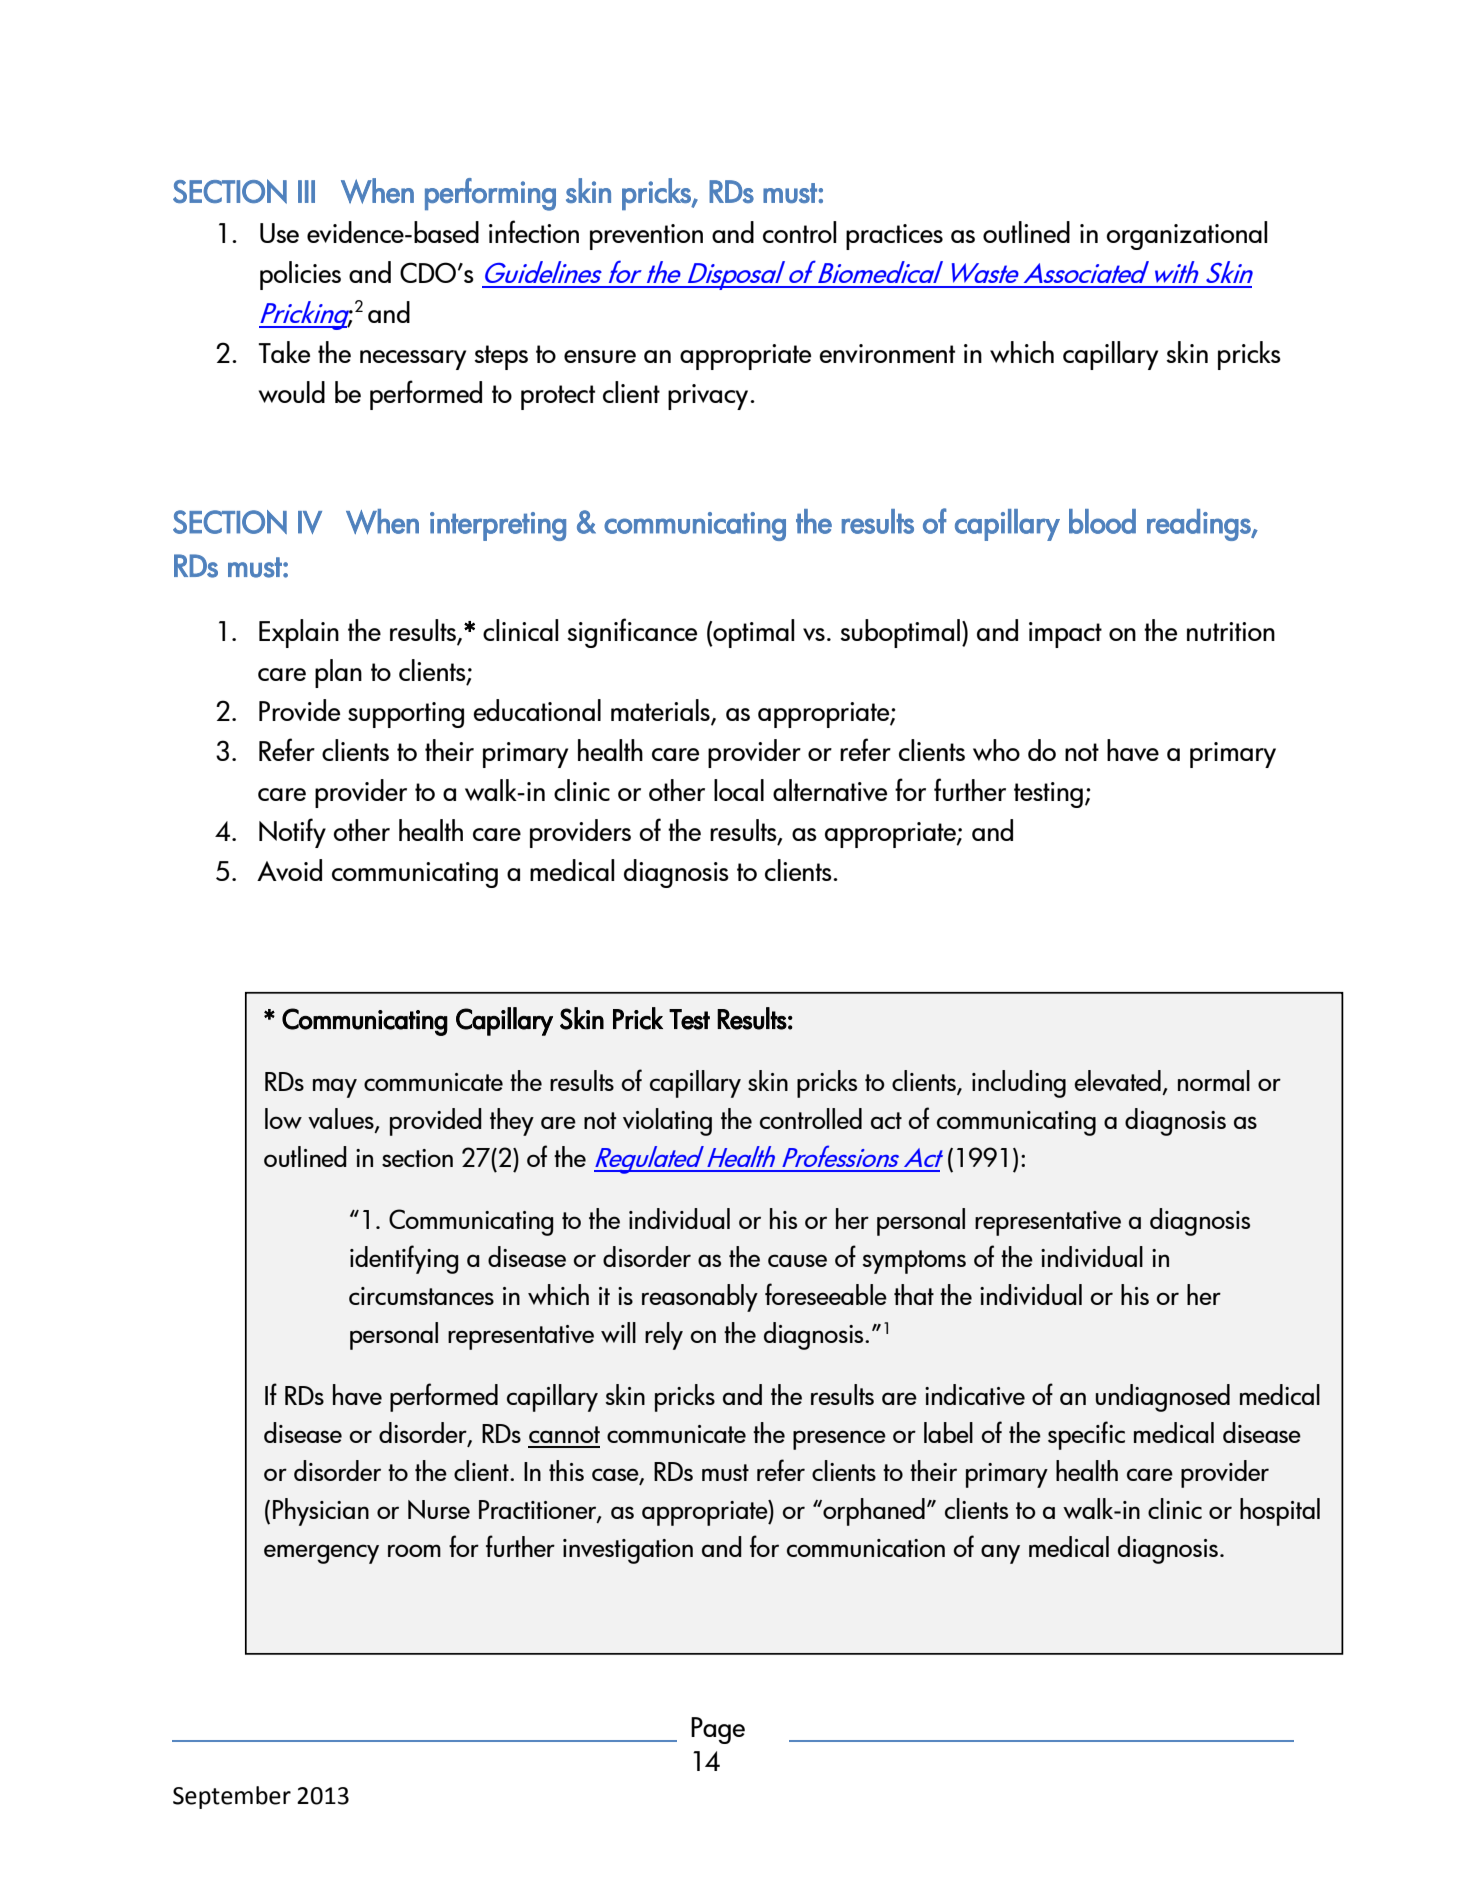 Image resolution: width=1466 pixels, height=1897 pixels. Describe the element at coordinates (1186, 235) in the page. I see `organizational` at that location.
